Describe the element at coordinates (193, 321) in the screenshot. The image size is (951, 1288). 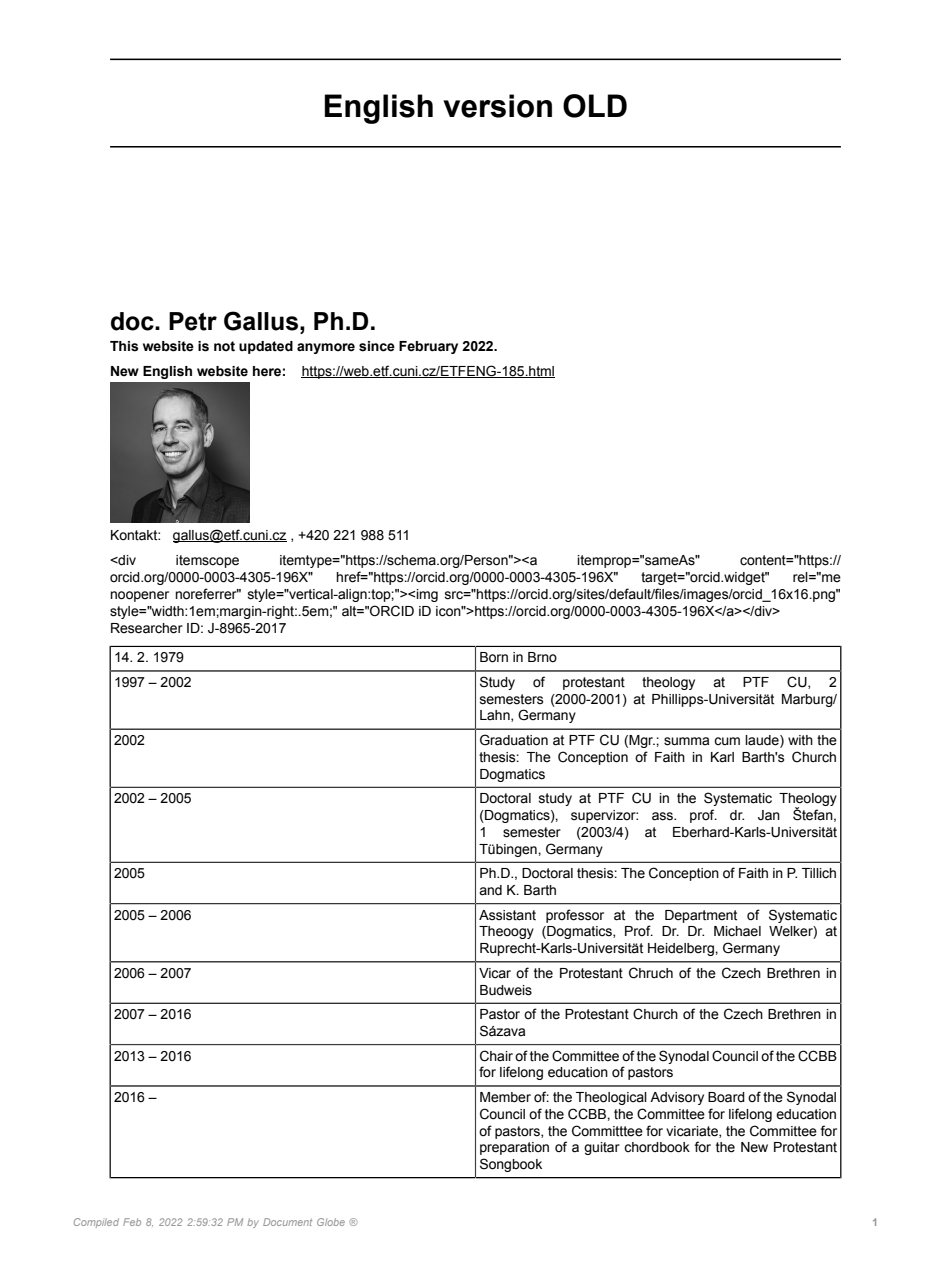
I see `Petr` at that location.
